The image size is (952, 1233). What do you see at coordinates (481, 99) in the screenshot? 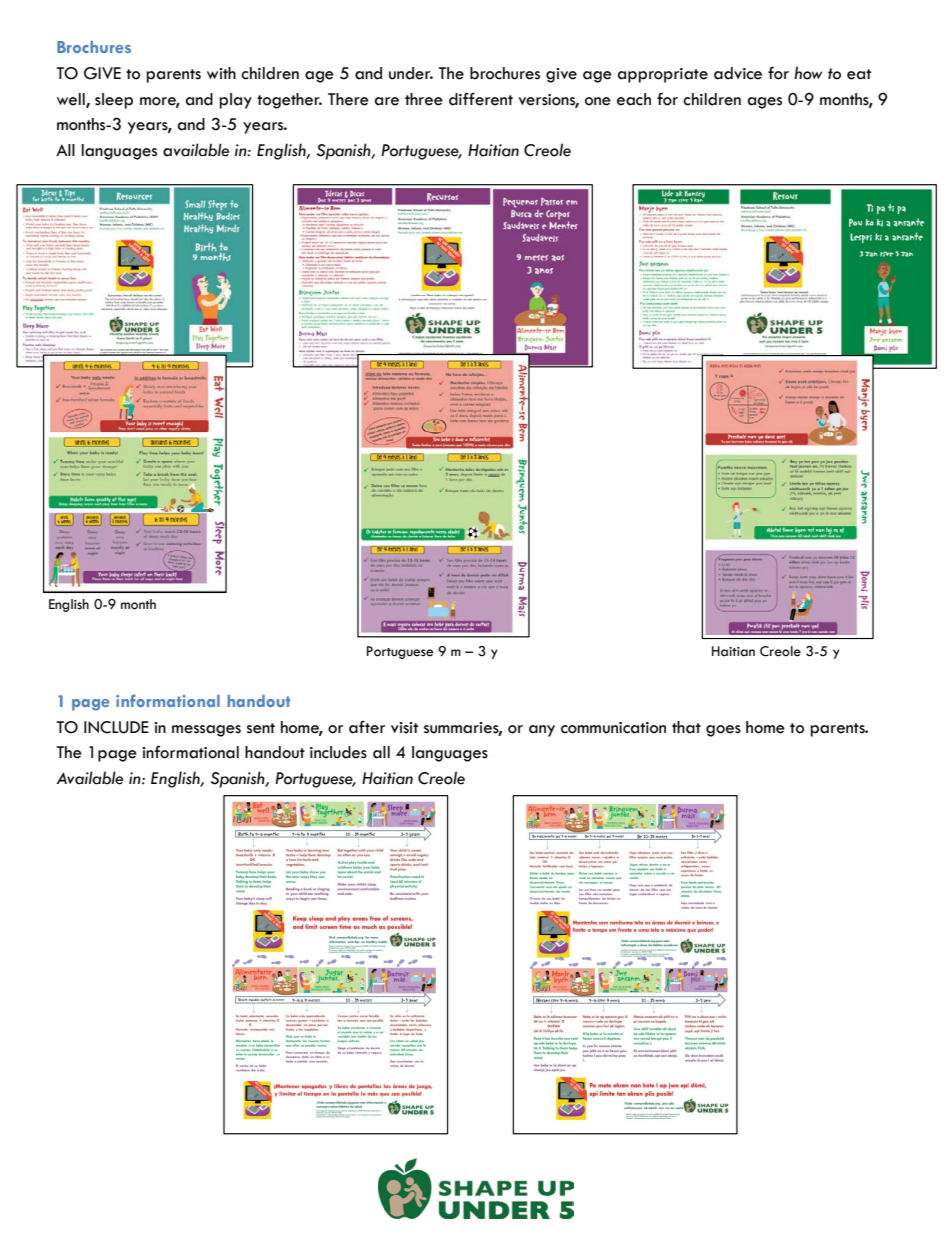
I see `different` at bounding box center [481, 99].
